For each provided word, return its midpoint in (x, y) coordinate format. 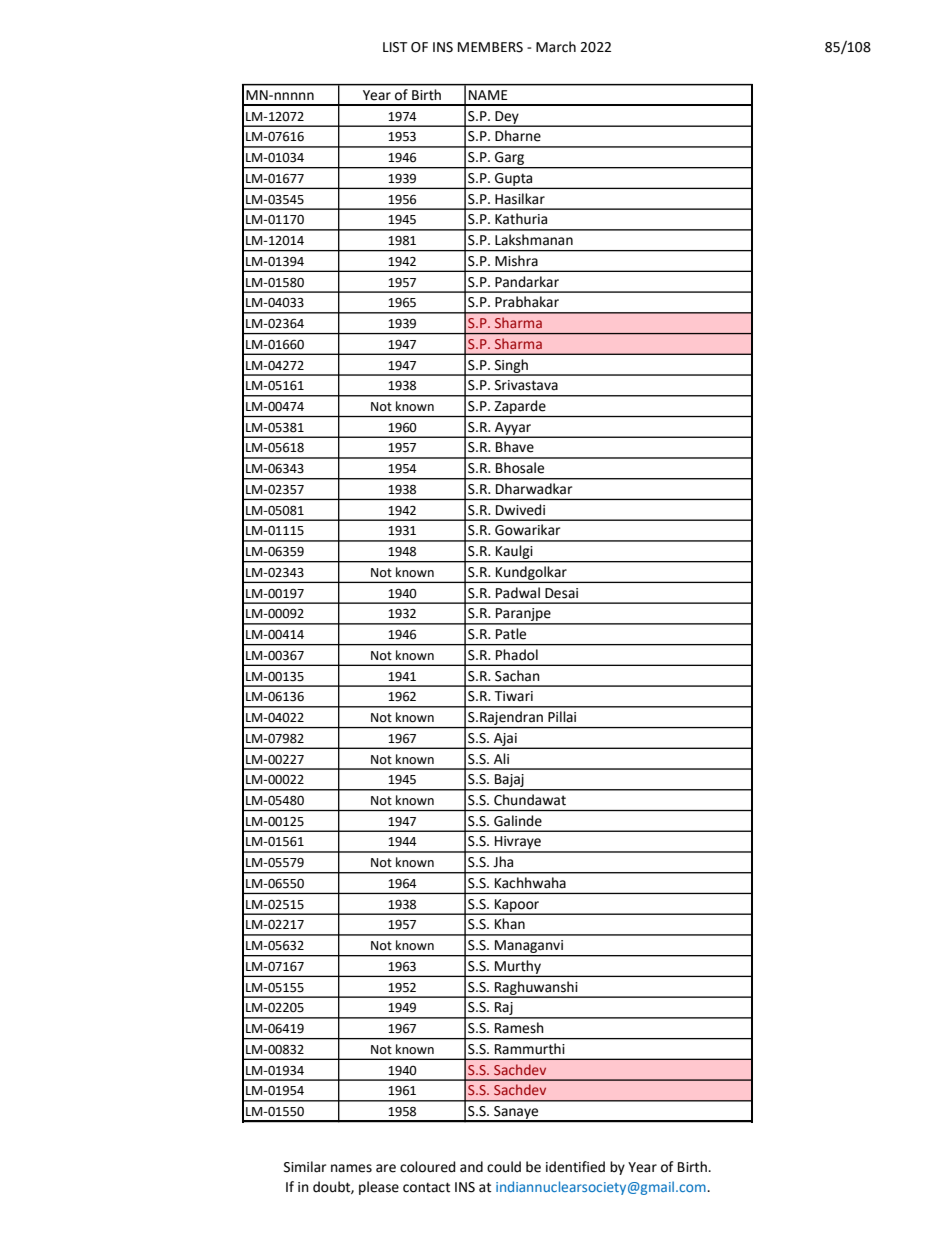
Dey (507, 118)
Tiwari (513, 696)
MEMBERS (490, 47)
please (379, 1188)
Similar (305, 1167)
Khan (510, 923)
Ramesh (519, 1028)
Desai (561, 593)
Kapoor (517, 906)
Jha (503, 862)
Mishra (516, 261)
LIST (395, 47)
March (556, 47)
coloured (427, 1167)
